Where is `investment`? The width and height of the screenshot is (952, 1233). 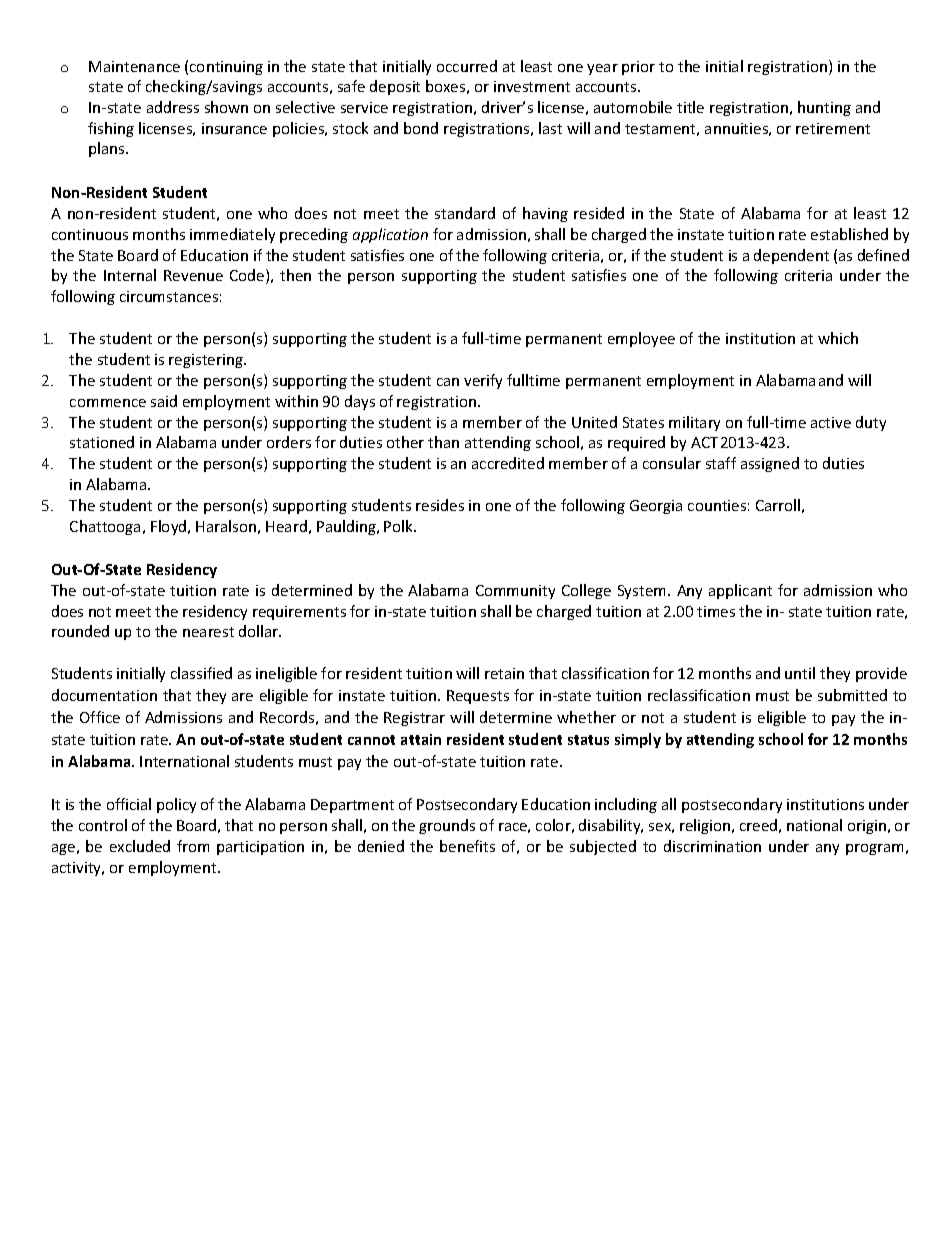
investment is located at coordinates (532, 86).
